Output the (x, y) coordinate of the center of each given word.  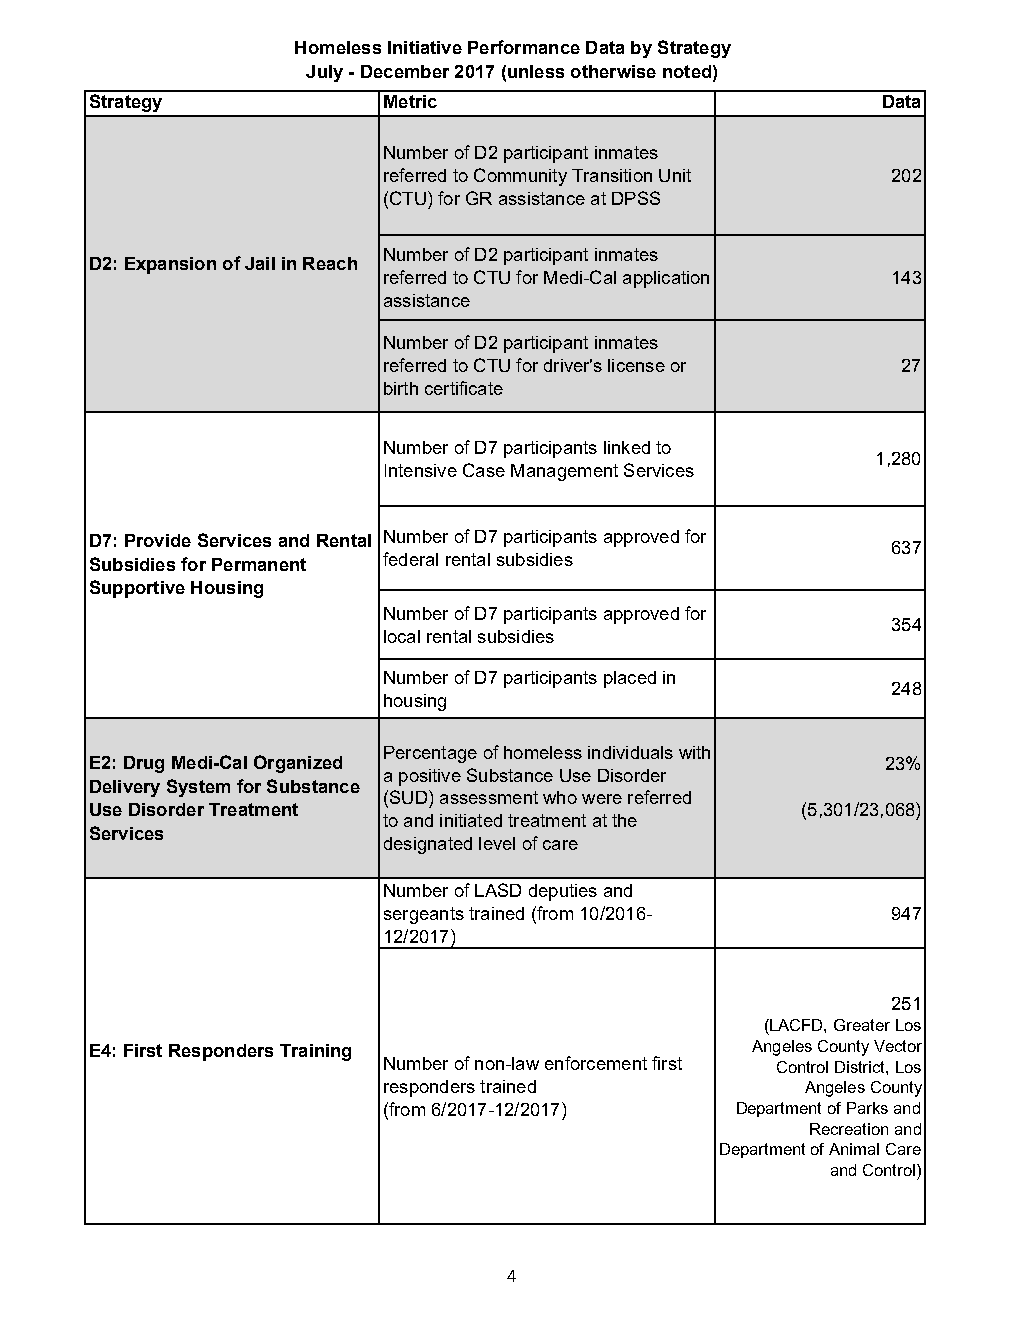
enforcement (596, 1063)
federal (410, 559)
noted (687, 71)
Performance (524, 47)
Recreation (849, 1129)
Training (315, 1052)
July (324, 73)
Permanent (259, 564)
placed (630, 679)
